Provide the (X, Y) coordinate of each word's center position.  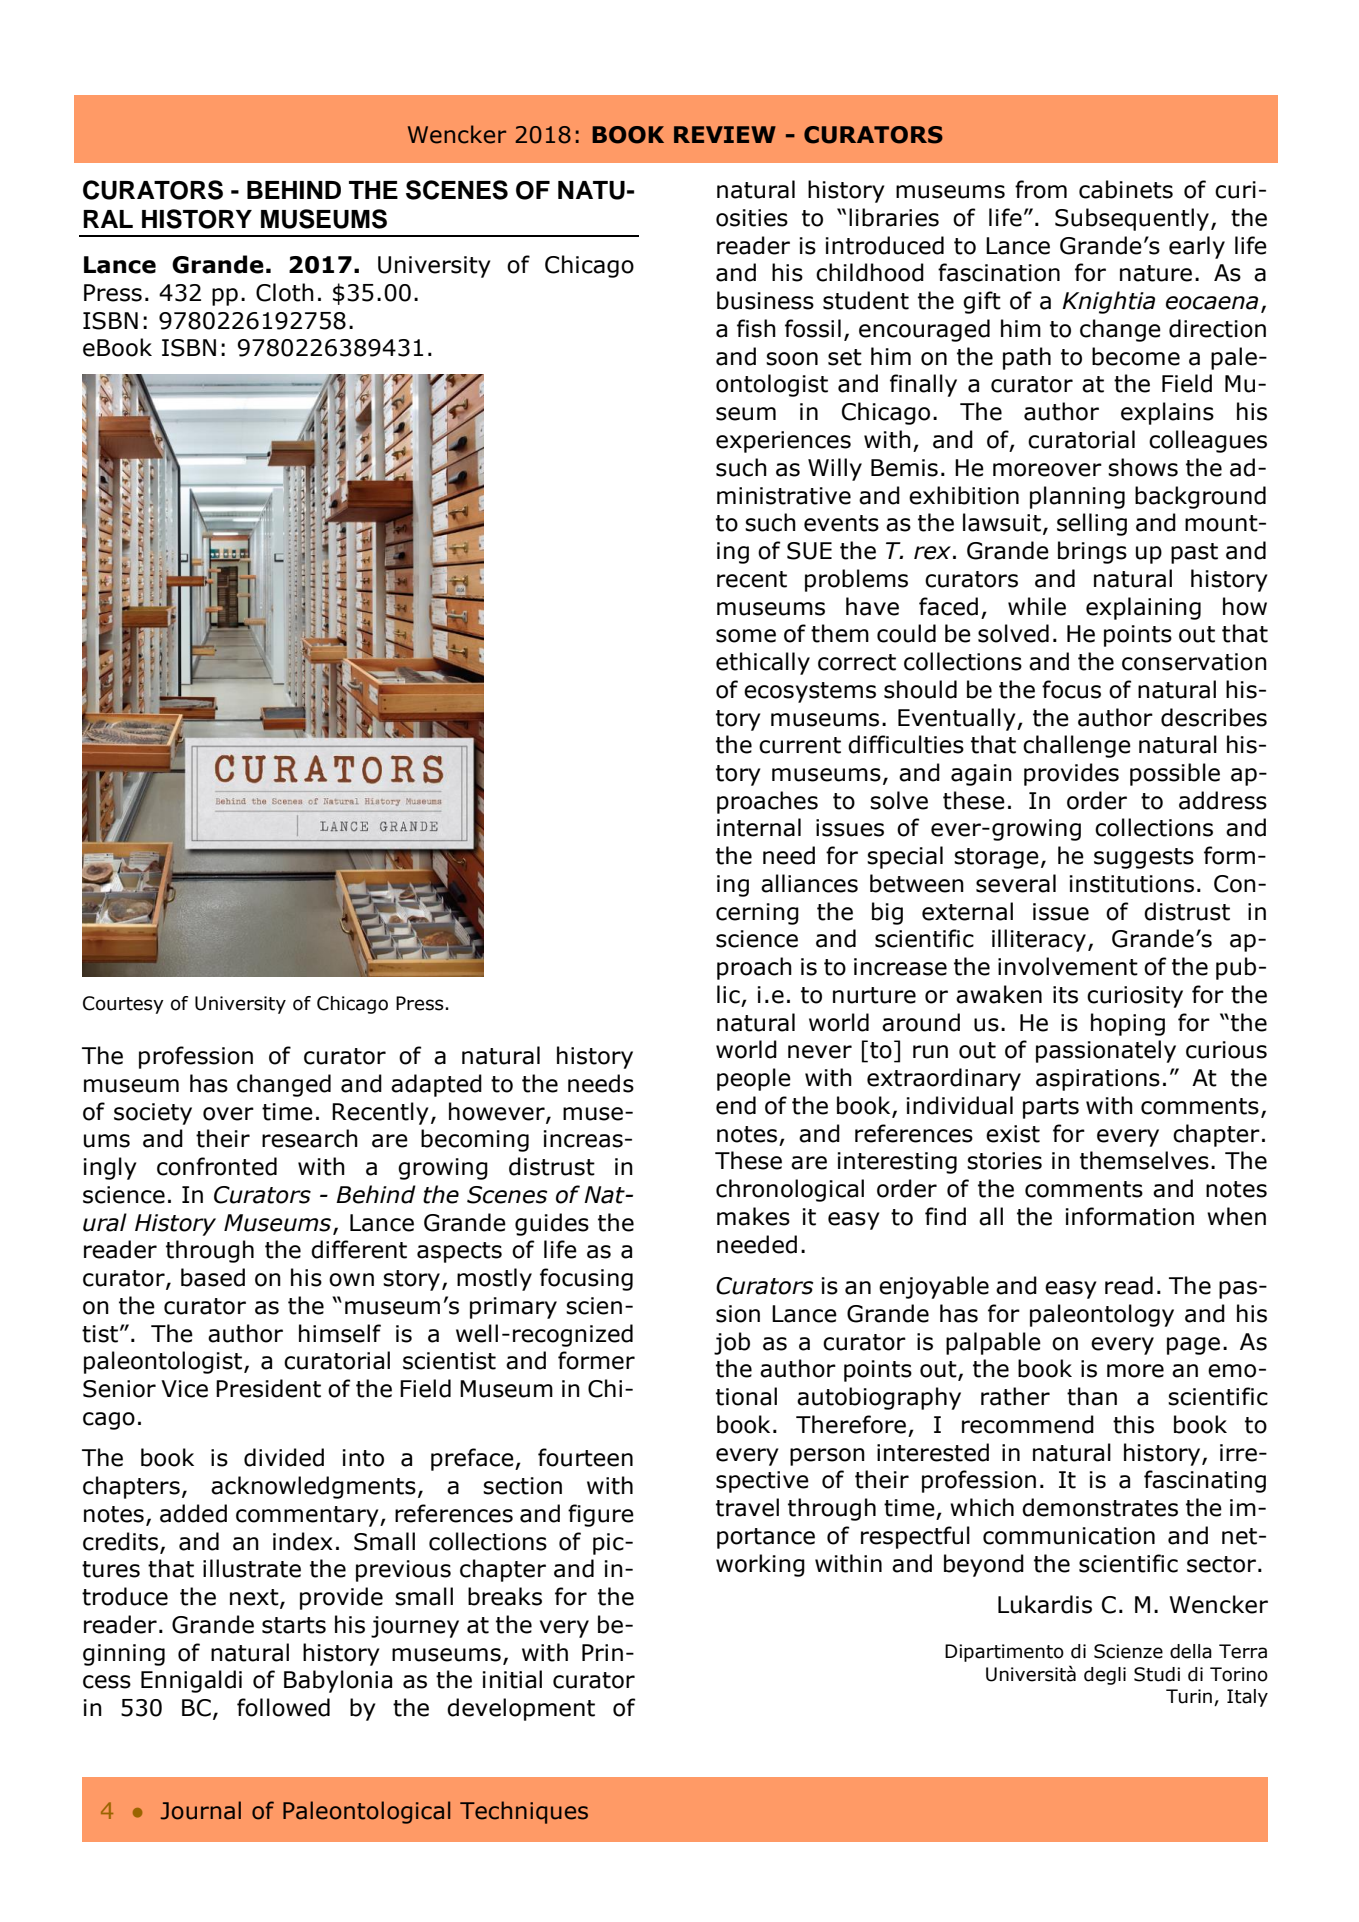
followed (283, 1707)
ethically (763, 663)
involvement (1068, 966)
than (1092, 1396)
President (268, 1388)
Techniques (524, 1812)
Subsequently (1133, 219)
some (746, 636)
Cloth (285, 292)
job (732, 1343)
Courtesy (123, 1005)
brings (1092, 552)
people (754, 1079)
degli (1105, 1676)
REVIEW (725, 134)
